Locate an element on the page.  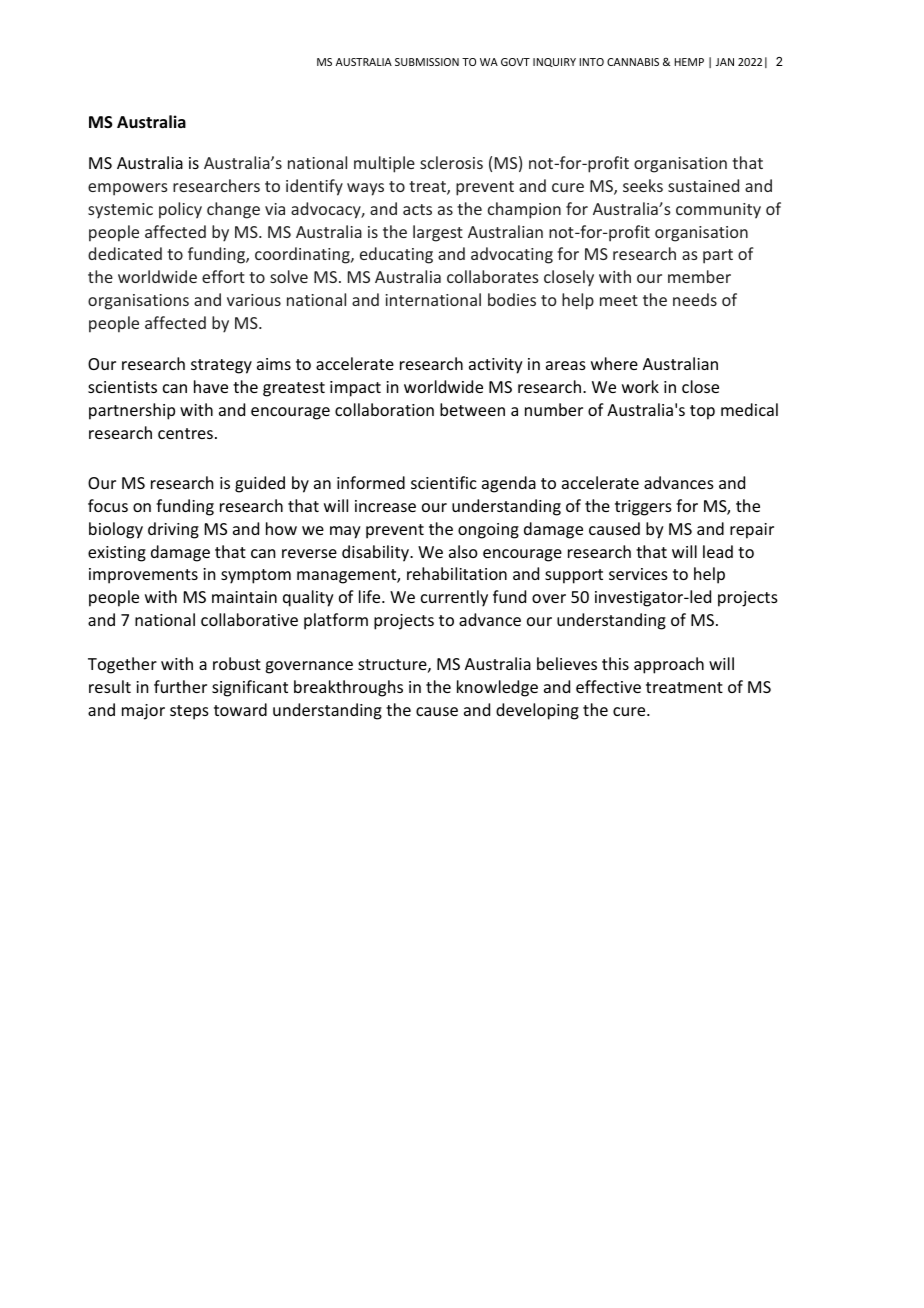
between is located at coordinates (472, 409).
